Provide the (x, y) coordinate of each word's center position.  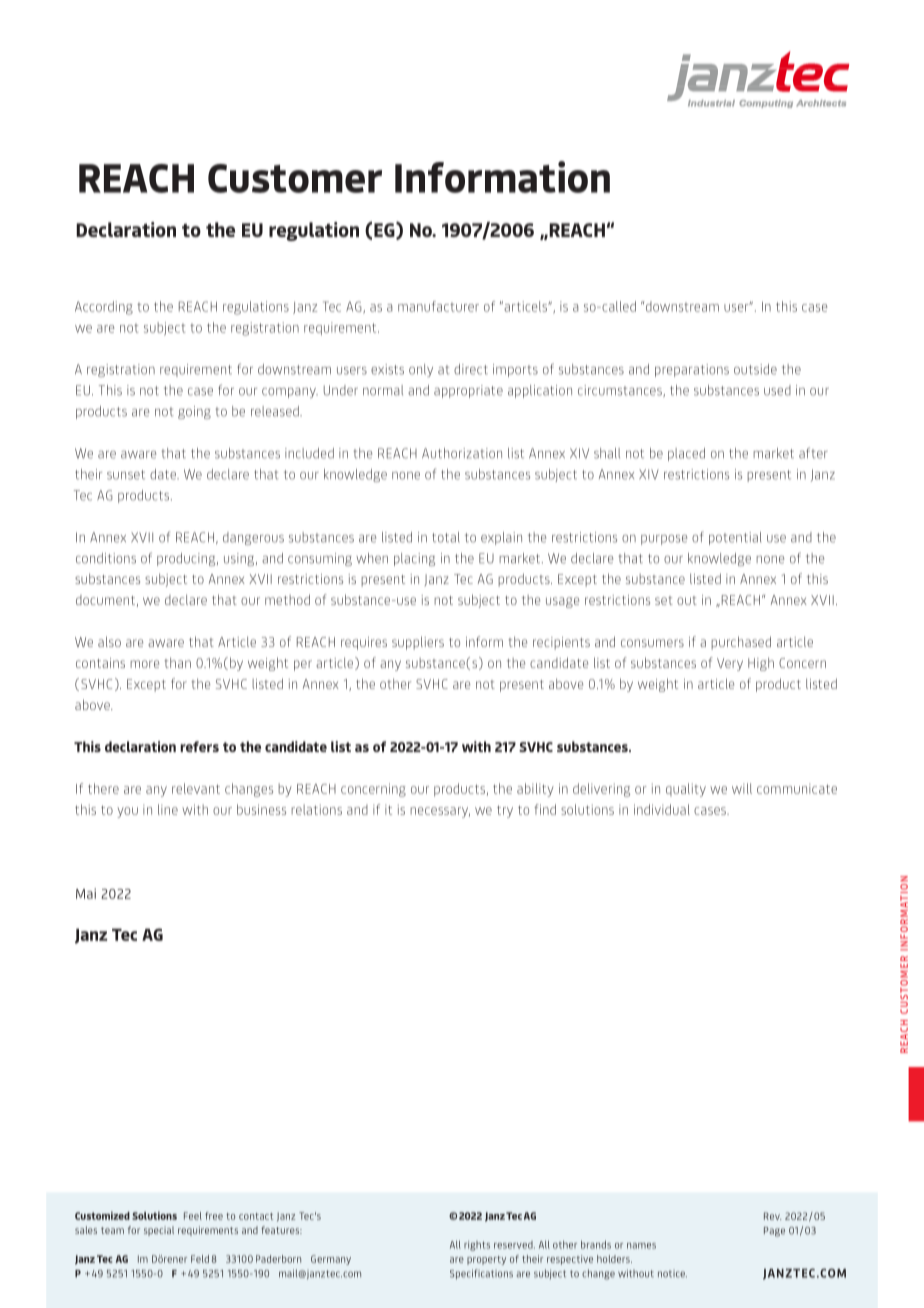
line (168, 809)
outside (755, 369)
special (159, 1231)
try (505, 811)
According (104, 308)
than (177, 662)
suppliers (418, 643)
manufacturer (438, 306)
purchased (741, 643)
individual (662, 809)
